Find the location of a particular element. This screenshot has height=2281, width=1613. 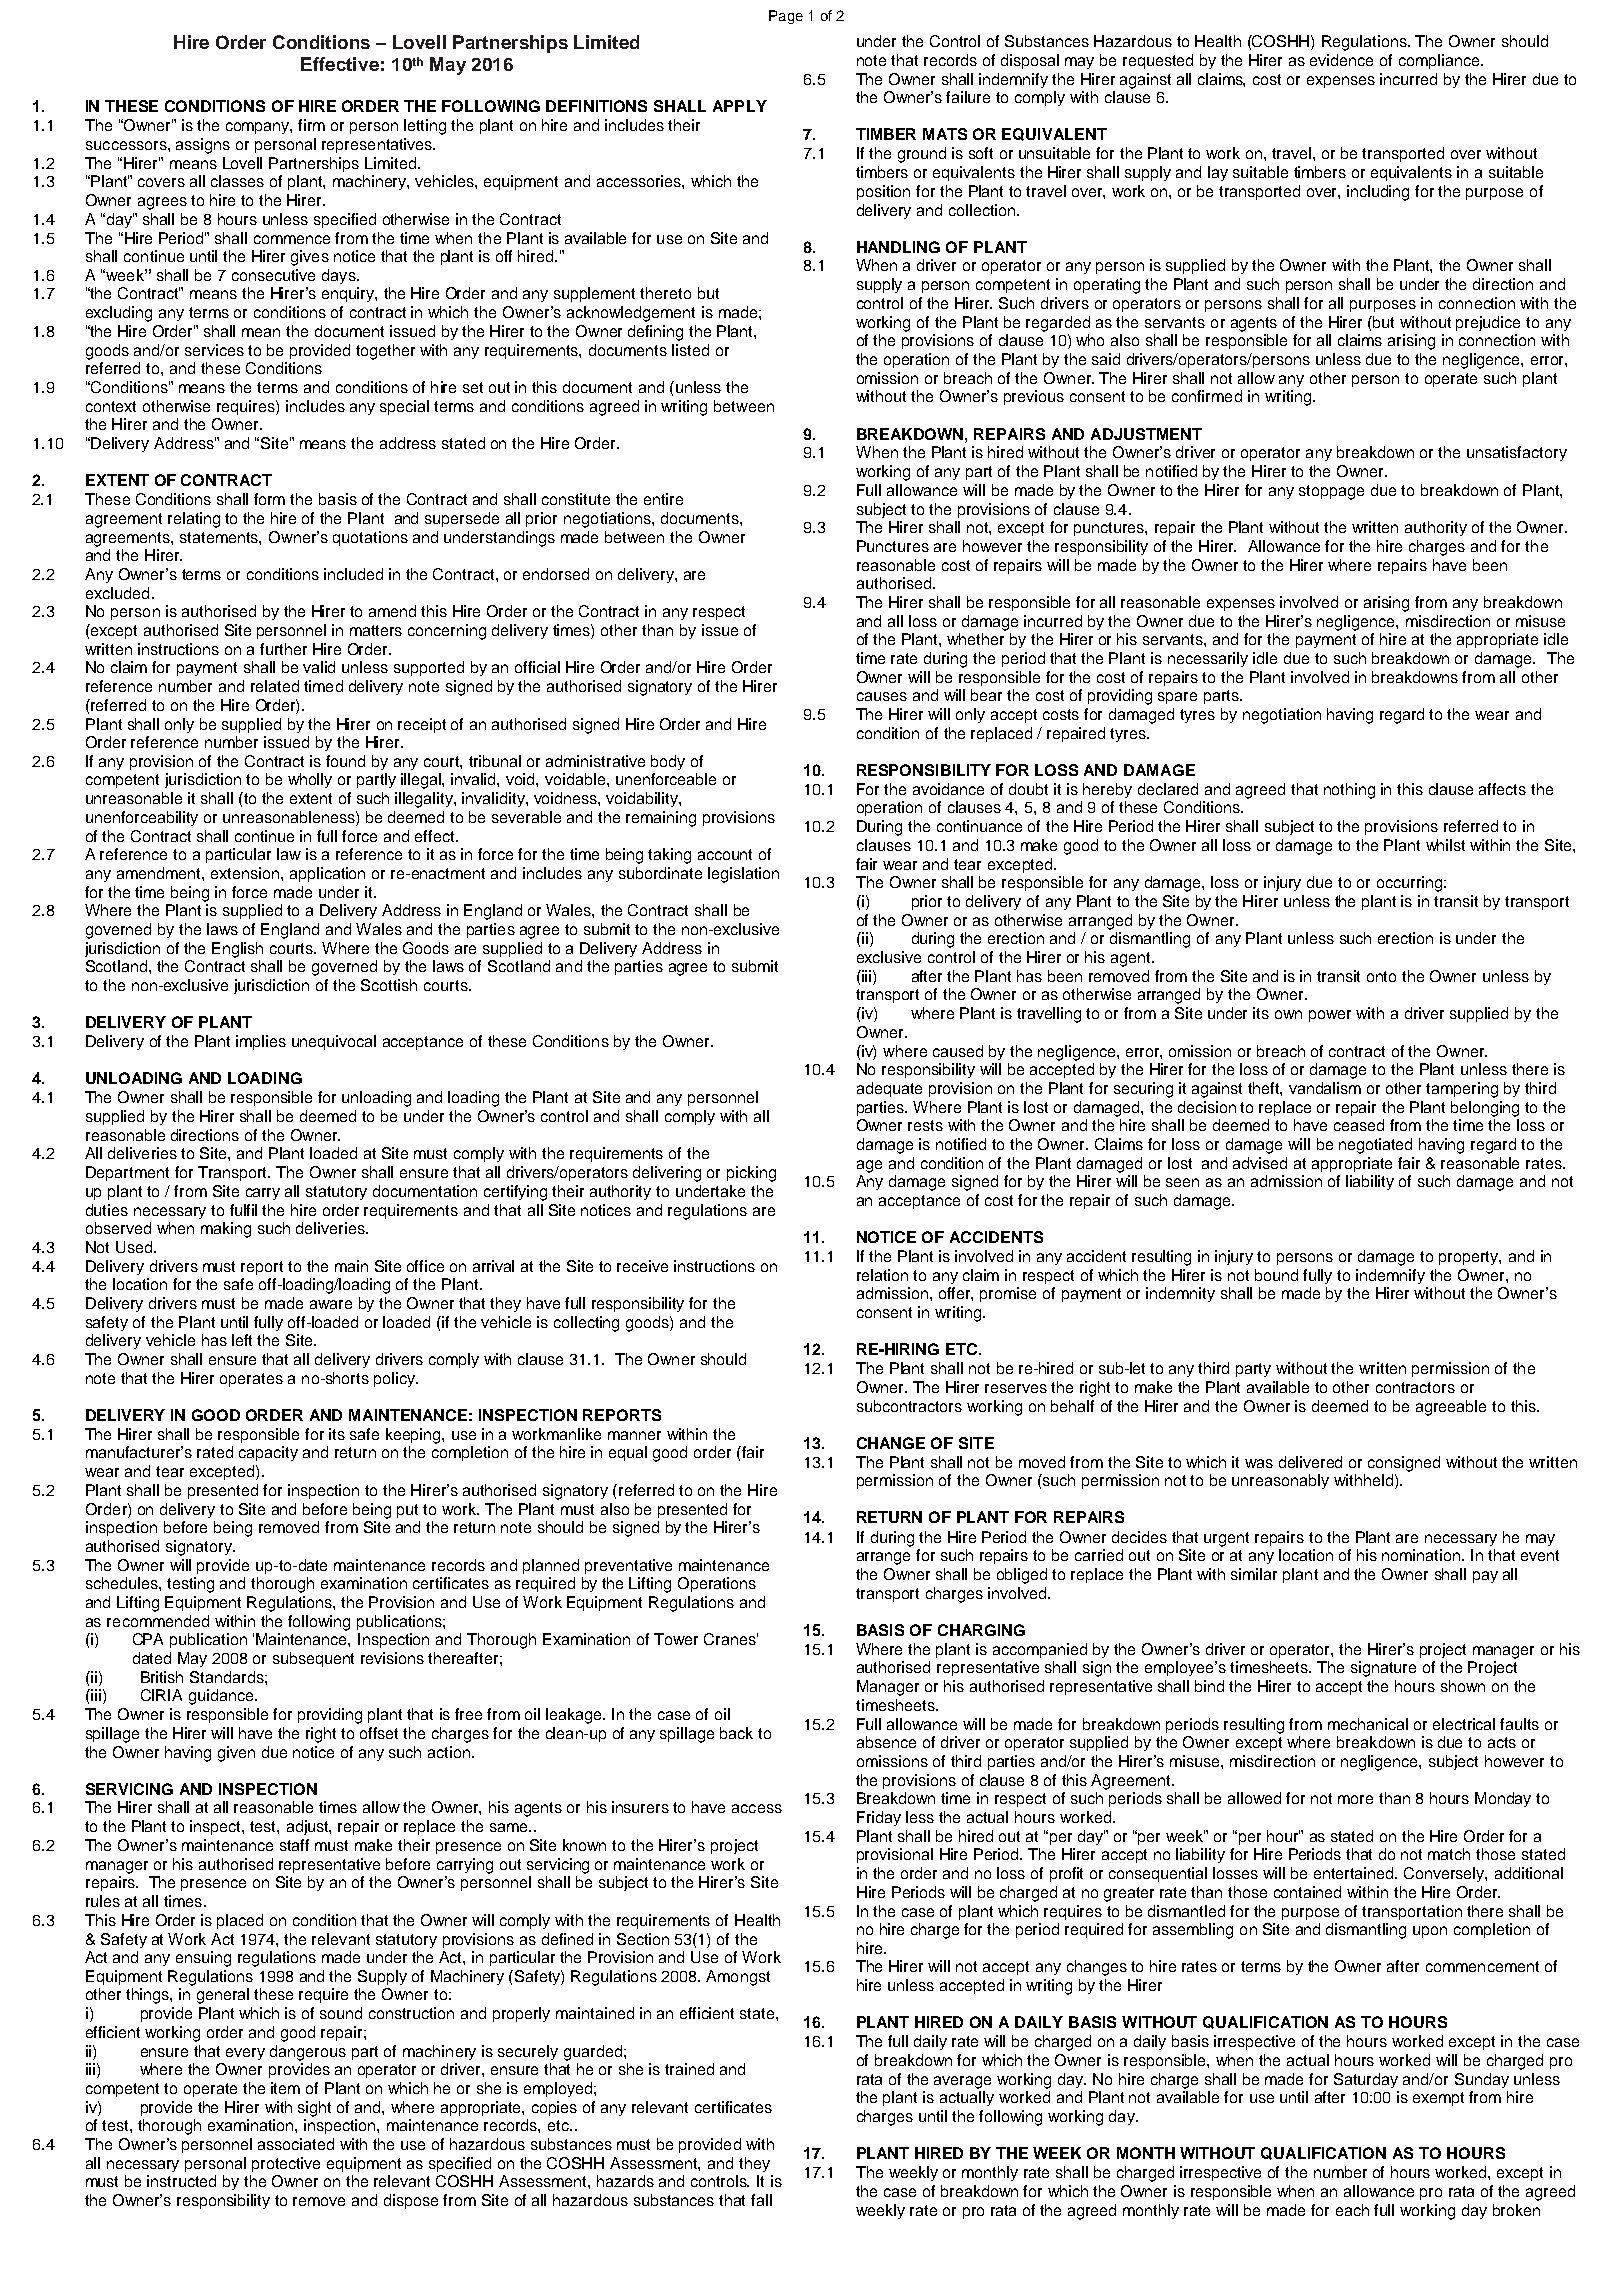

company is located at coordinates (259, 128).
